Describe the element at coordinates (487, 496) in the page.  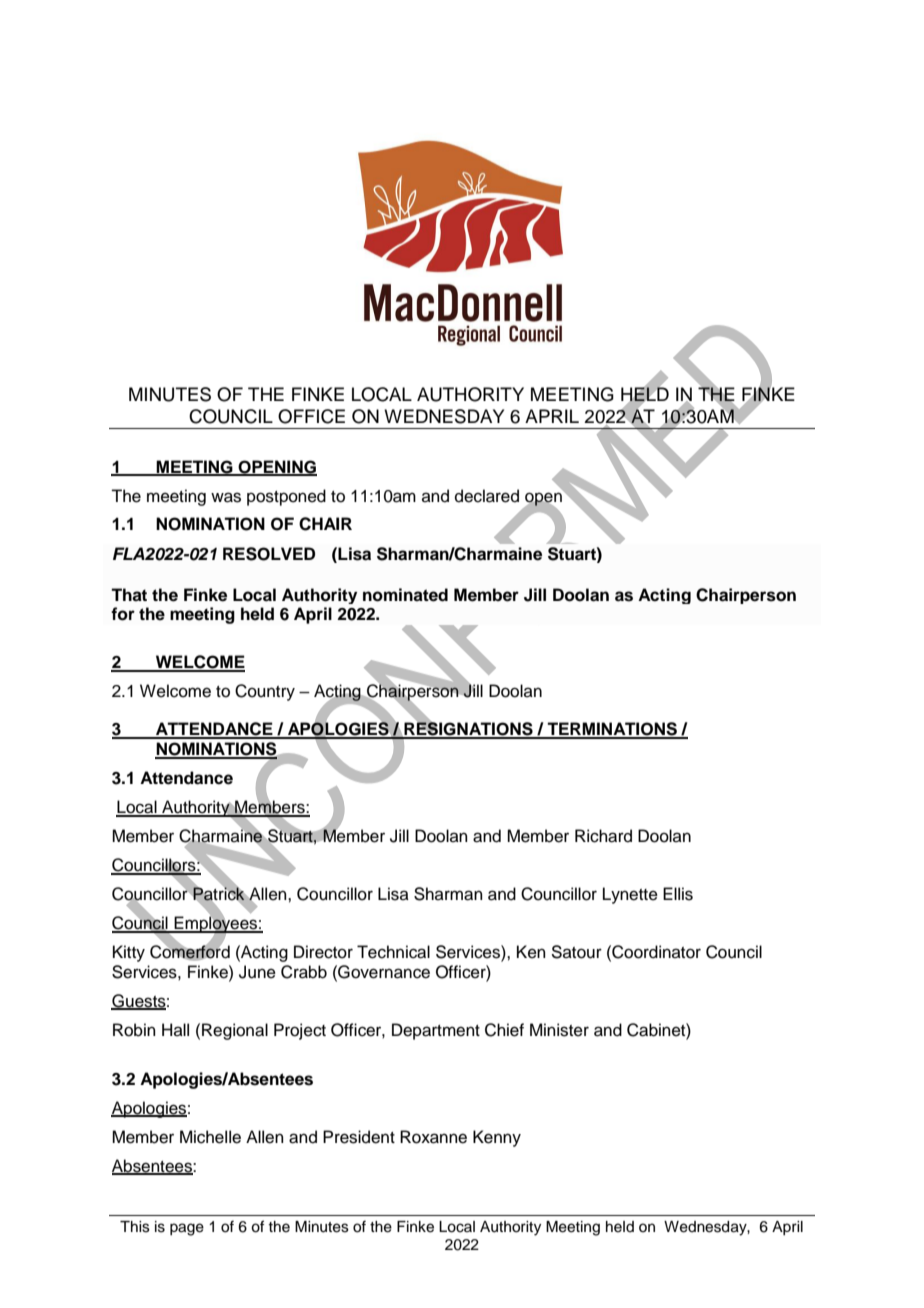
I see `declared` at that location.
